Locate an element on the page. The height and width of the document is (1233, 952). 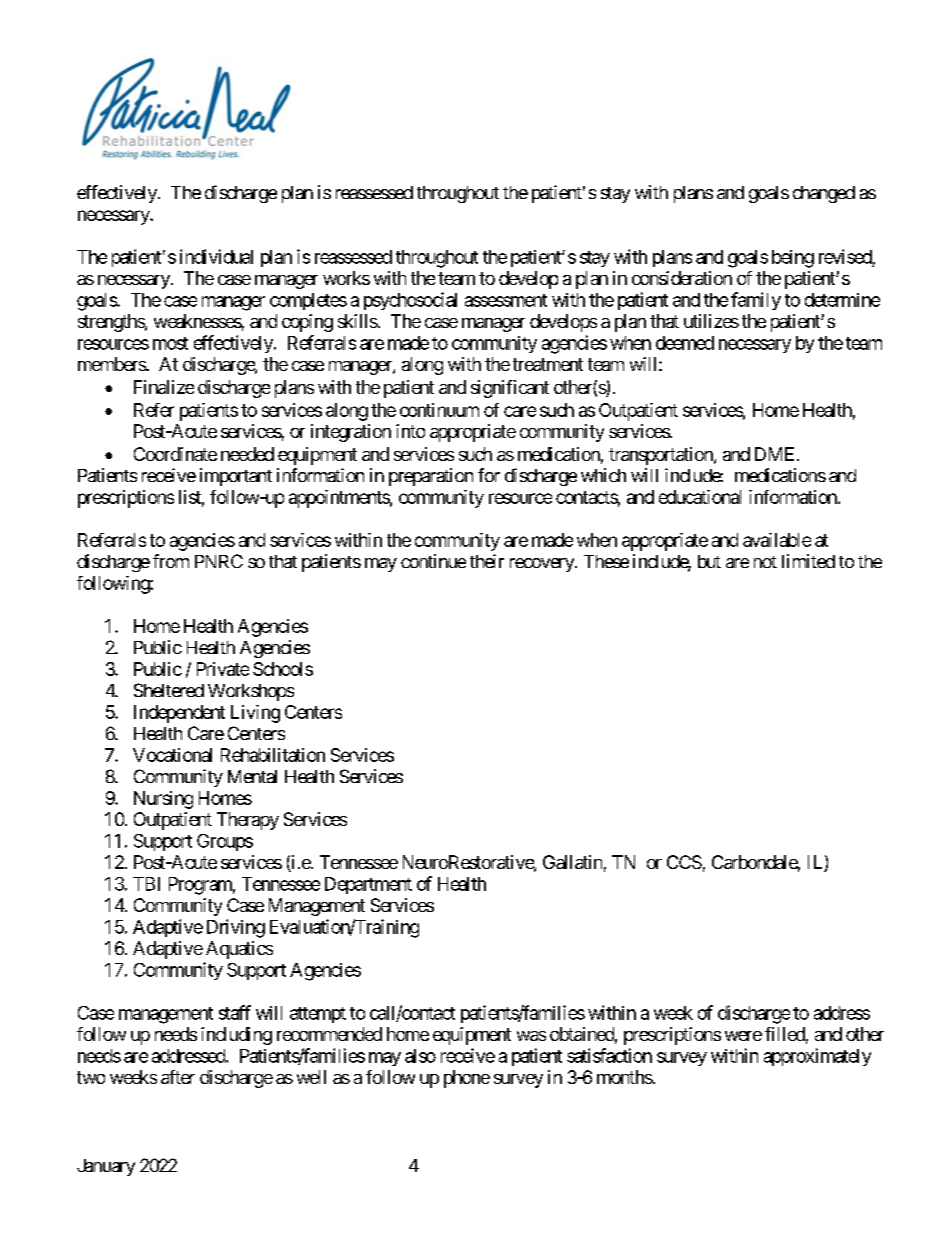
being is located at coordinates (793, 259).
